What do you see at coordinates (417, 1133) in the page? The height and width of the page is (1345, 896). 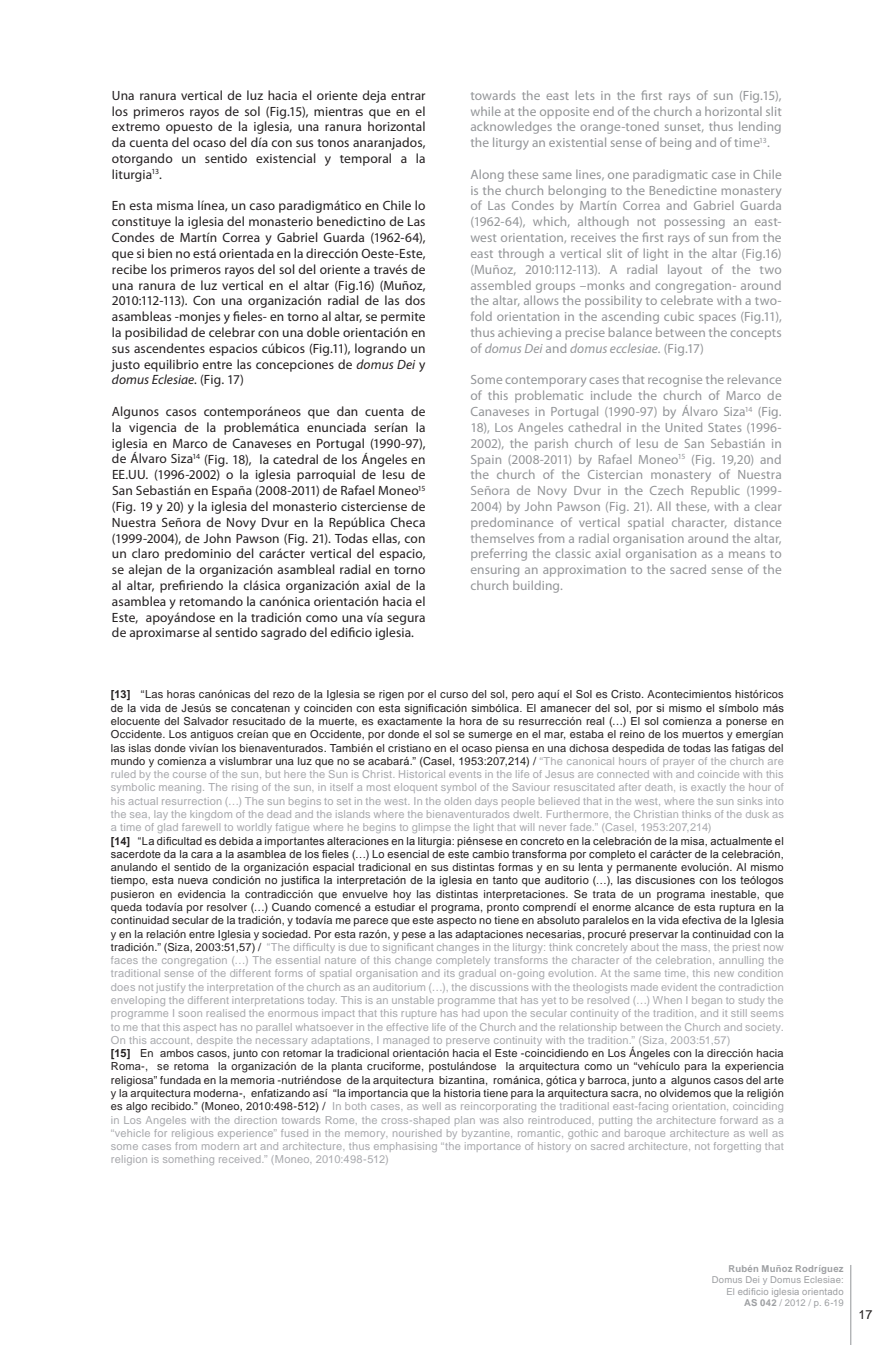 I see `nourished` at bounding box center [417, 1133].
